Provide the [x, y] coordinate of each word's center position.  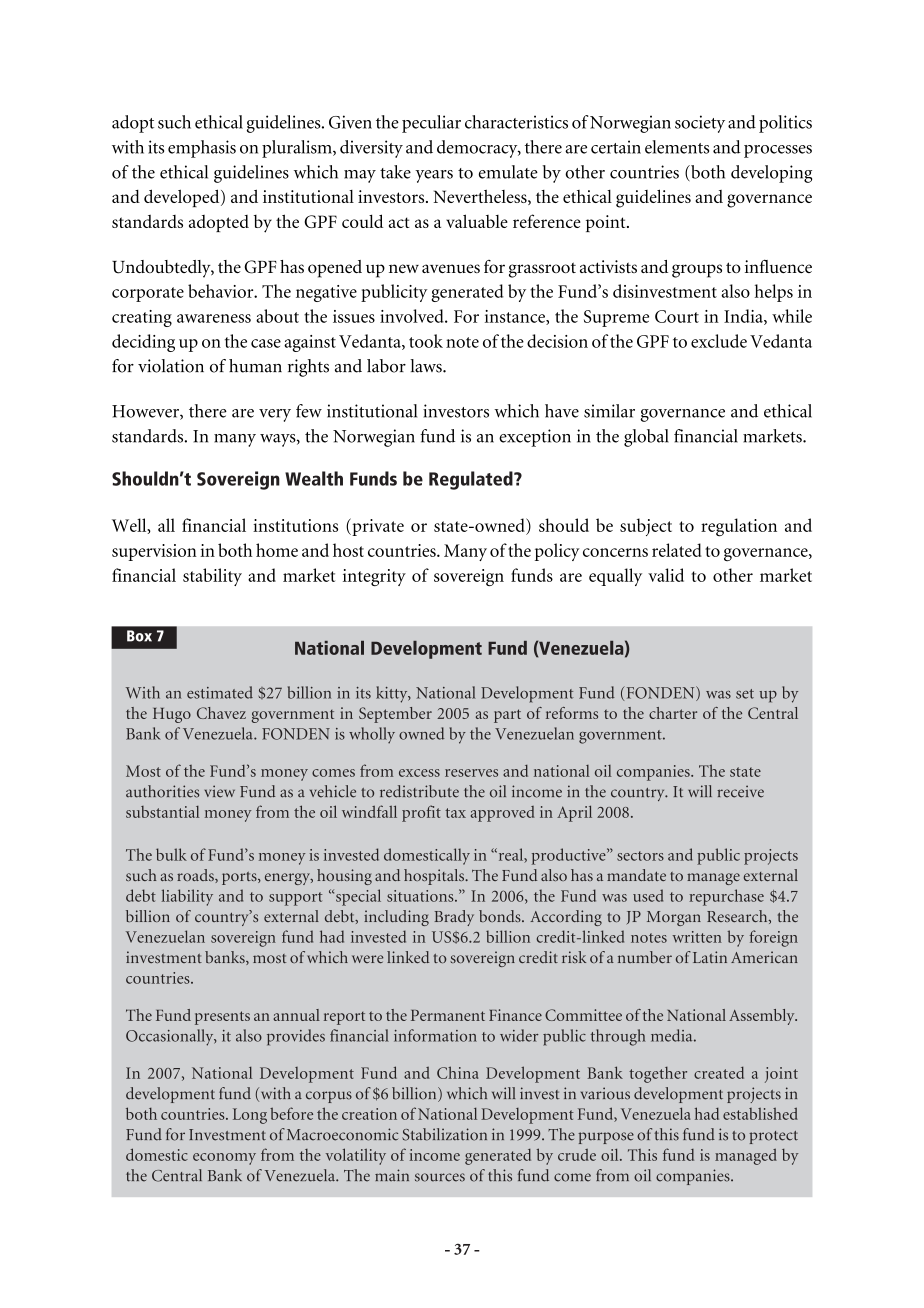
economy [224, 1159]
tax [455, 813]
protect [773, 1137]
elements [677, 147]
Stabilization [444, 1134]
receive [740, 791]
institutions [295, 525]
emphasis [202, 149]
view [219, 791]
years [434, 176]
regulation [739, 527]
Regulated [472, 480]
